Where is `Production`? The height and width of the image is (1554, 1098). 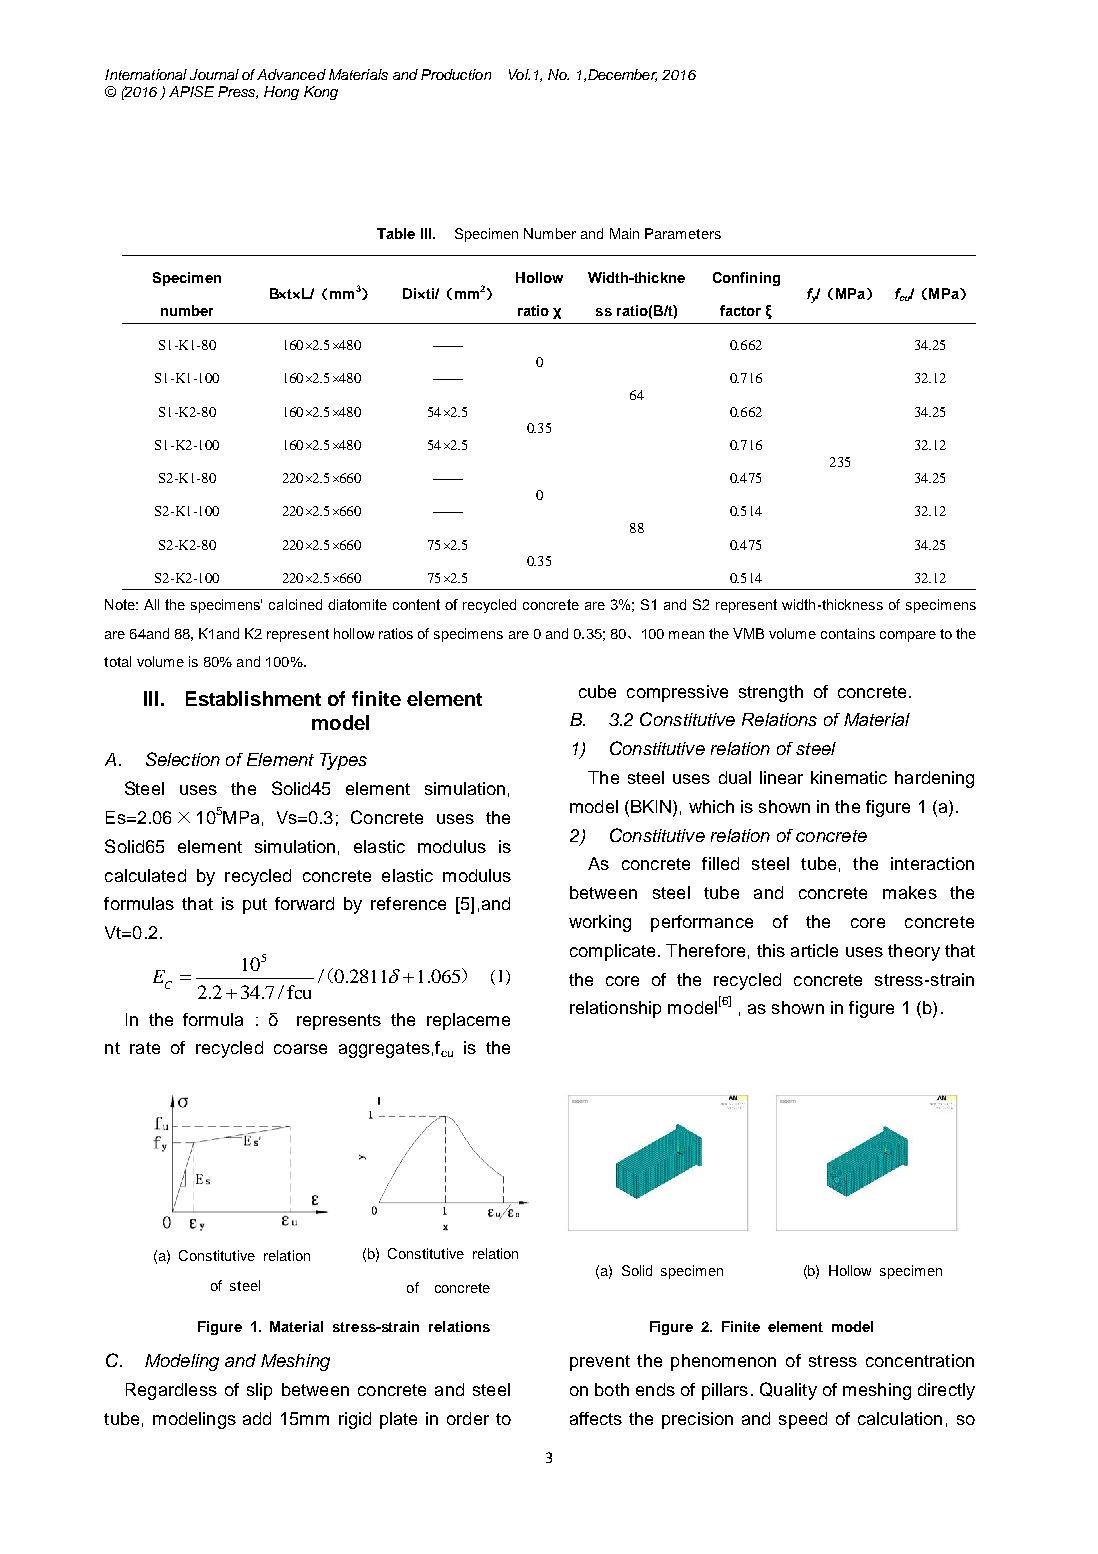 Production is located at coordinates (456, 74).
